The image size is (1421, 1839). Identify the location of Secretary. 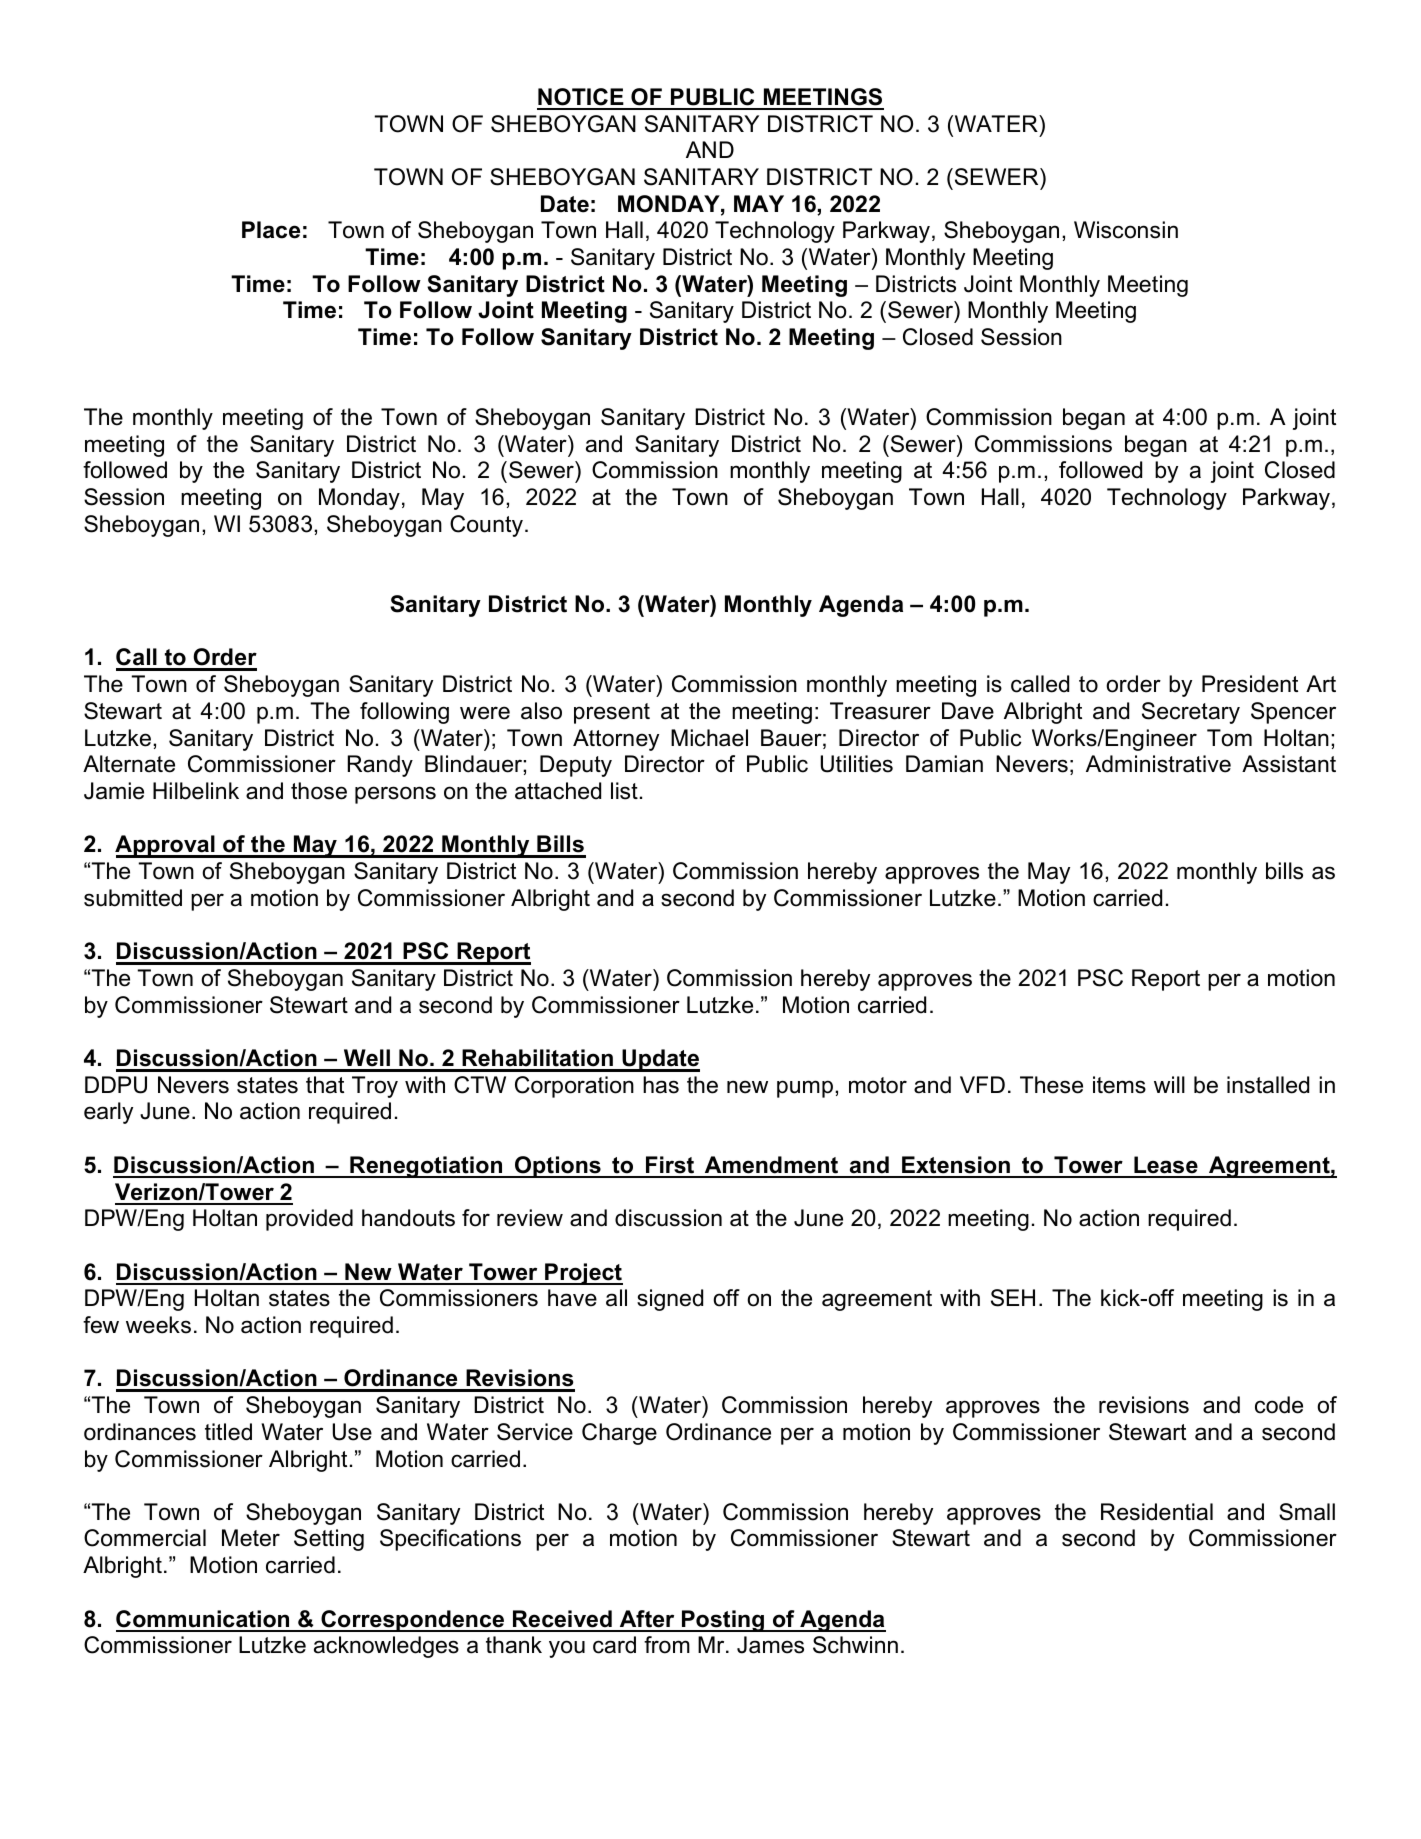
(1191, 713).
